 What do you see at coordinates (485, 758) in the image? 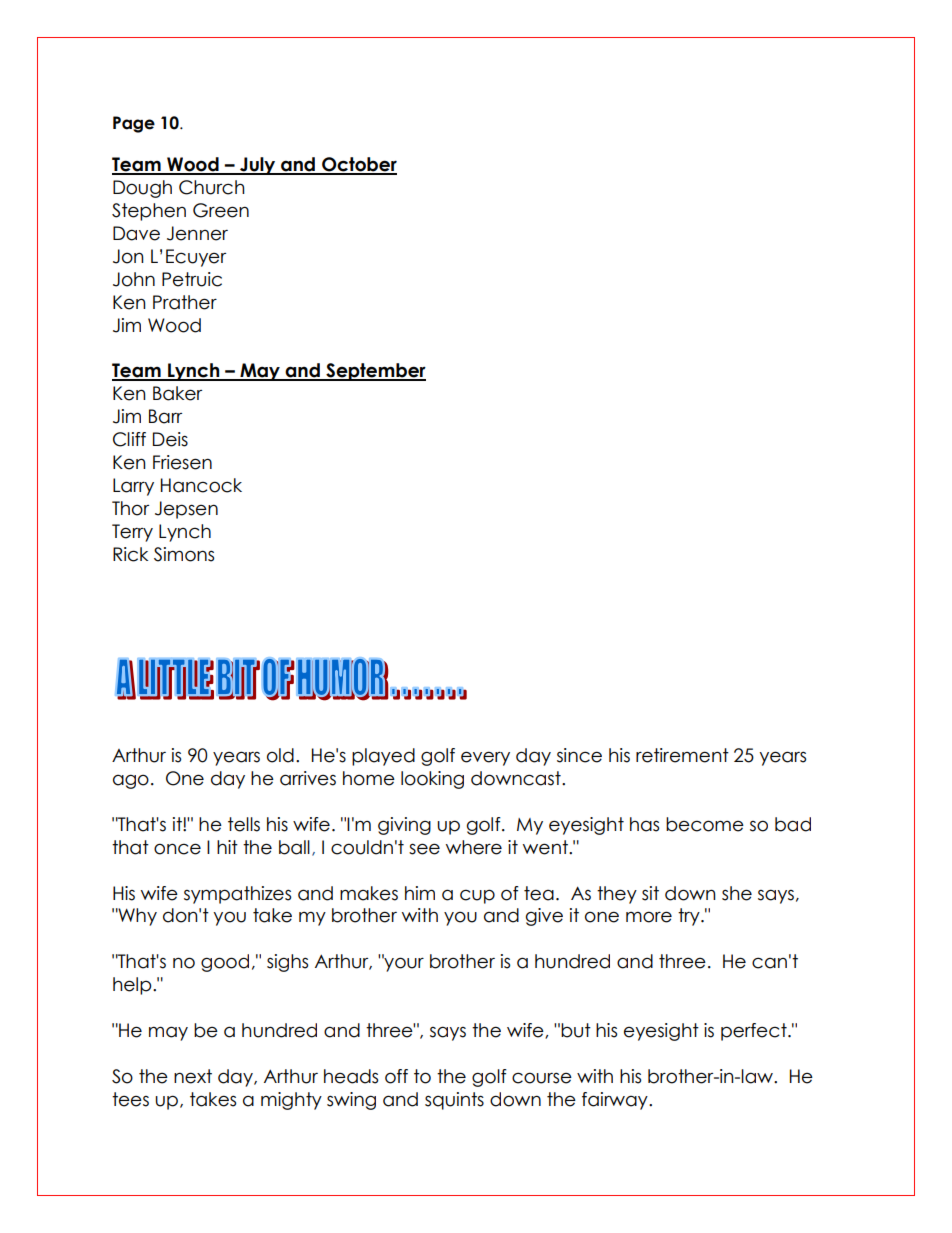
I see `every` at bounding box center [485, 758].
